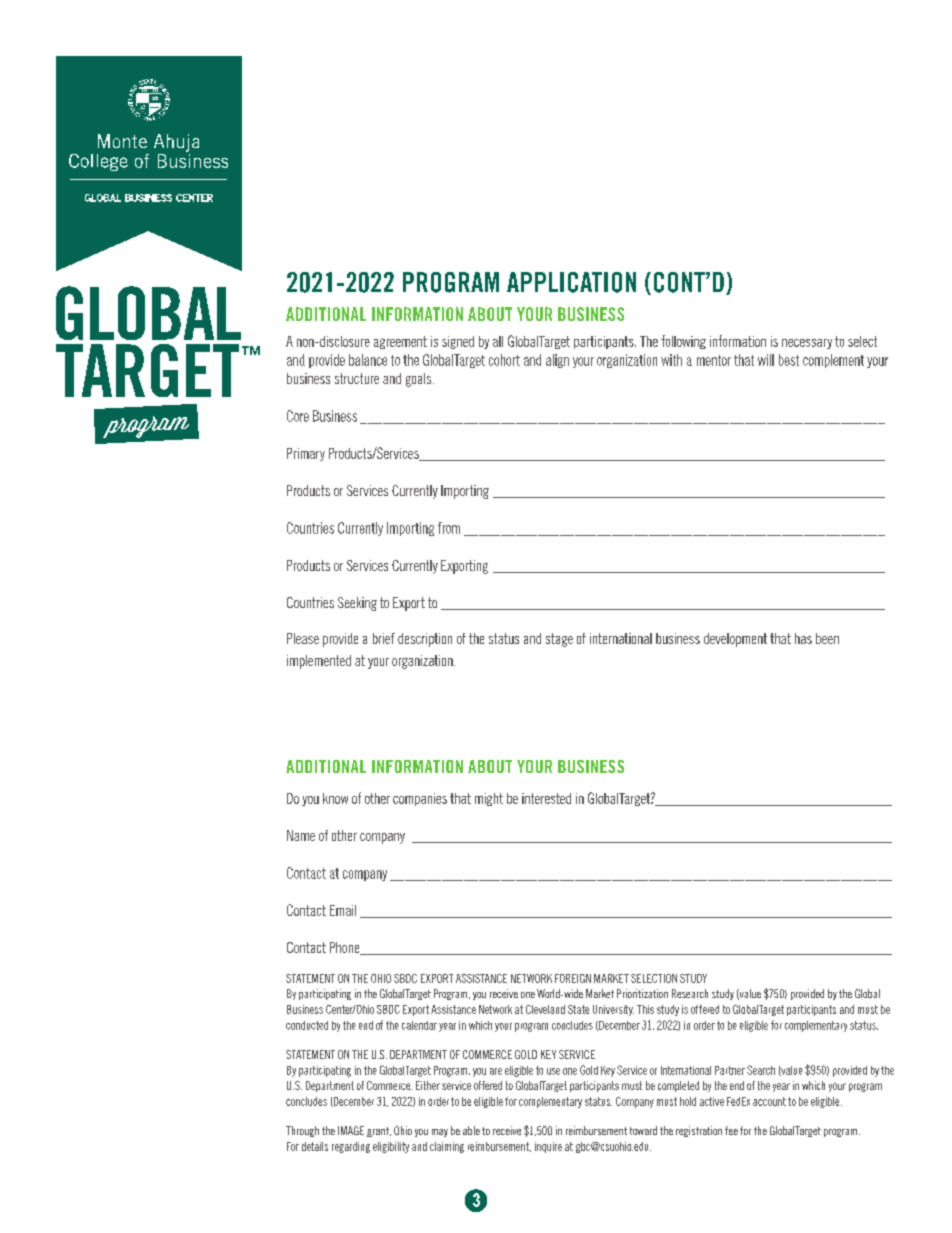 The image size is (952, 1233). Describe the element at coordinates (807, 344) in the image. I see `necessary` at that location.
